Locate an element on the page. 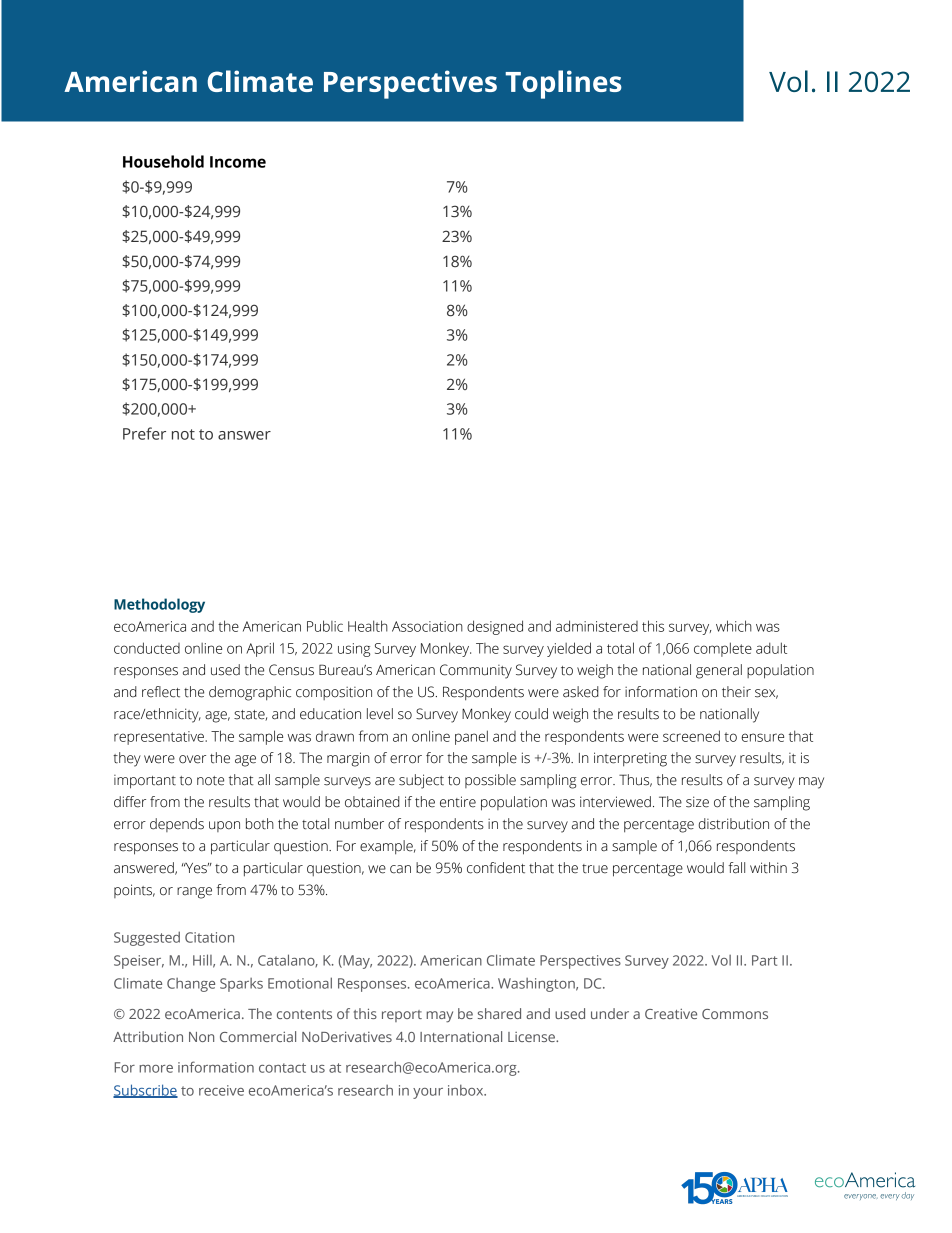 Image resolution: width=952 pixels, height=1233 pixels. inbox is located at coordinates (467, 1090).
